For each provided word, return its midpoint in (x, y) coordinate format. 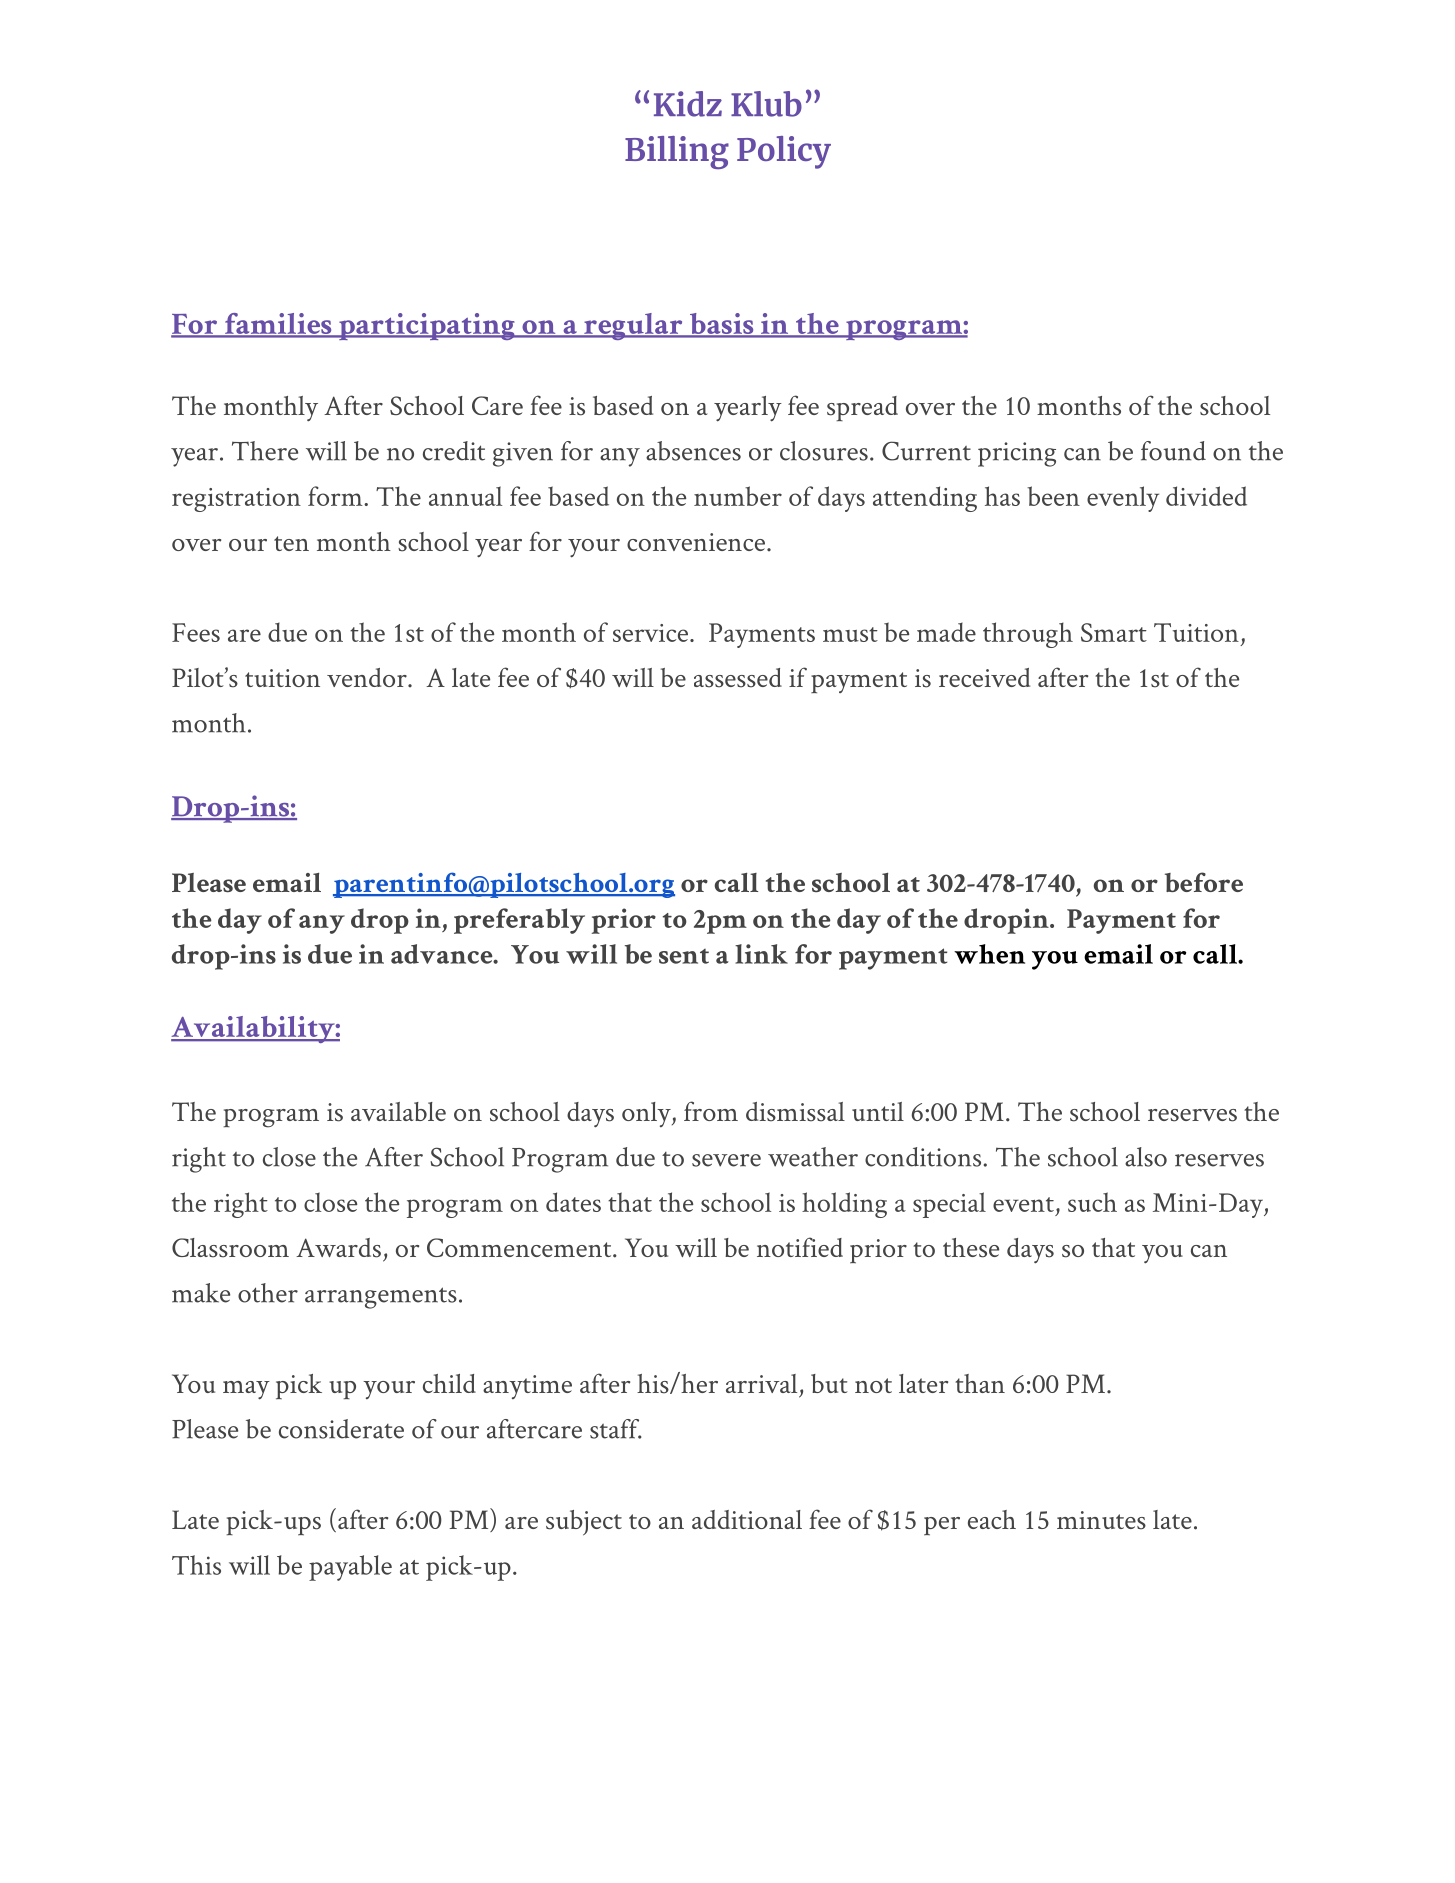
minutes (1101, 1520)
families (278, 324)
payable (350, 1568)
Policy (784, 152)
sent (684, 956)
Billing (677, 152)
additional (747, 1519)
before (1204, 882)
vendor (368, 677)
